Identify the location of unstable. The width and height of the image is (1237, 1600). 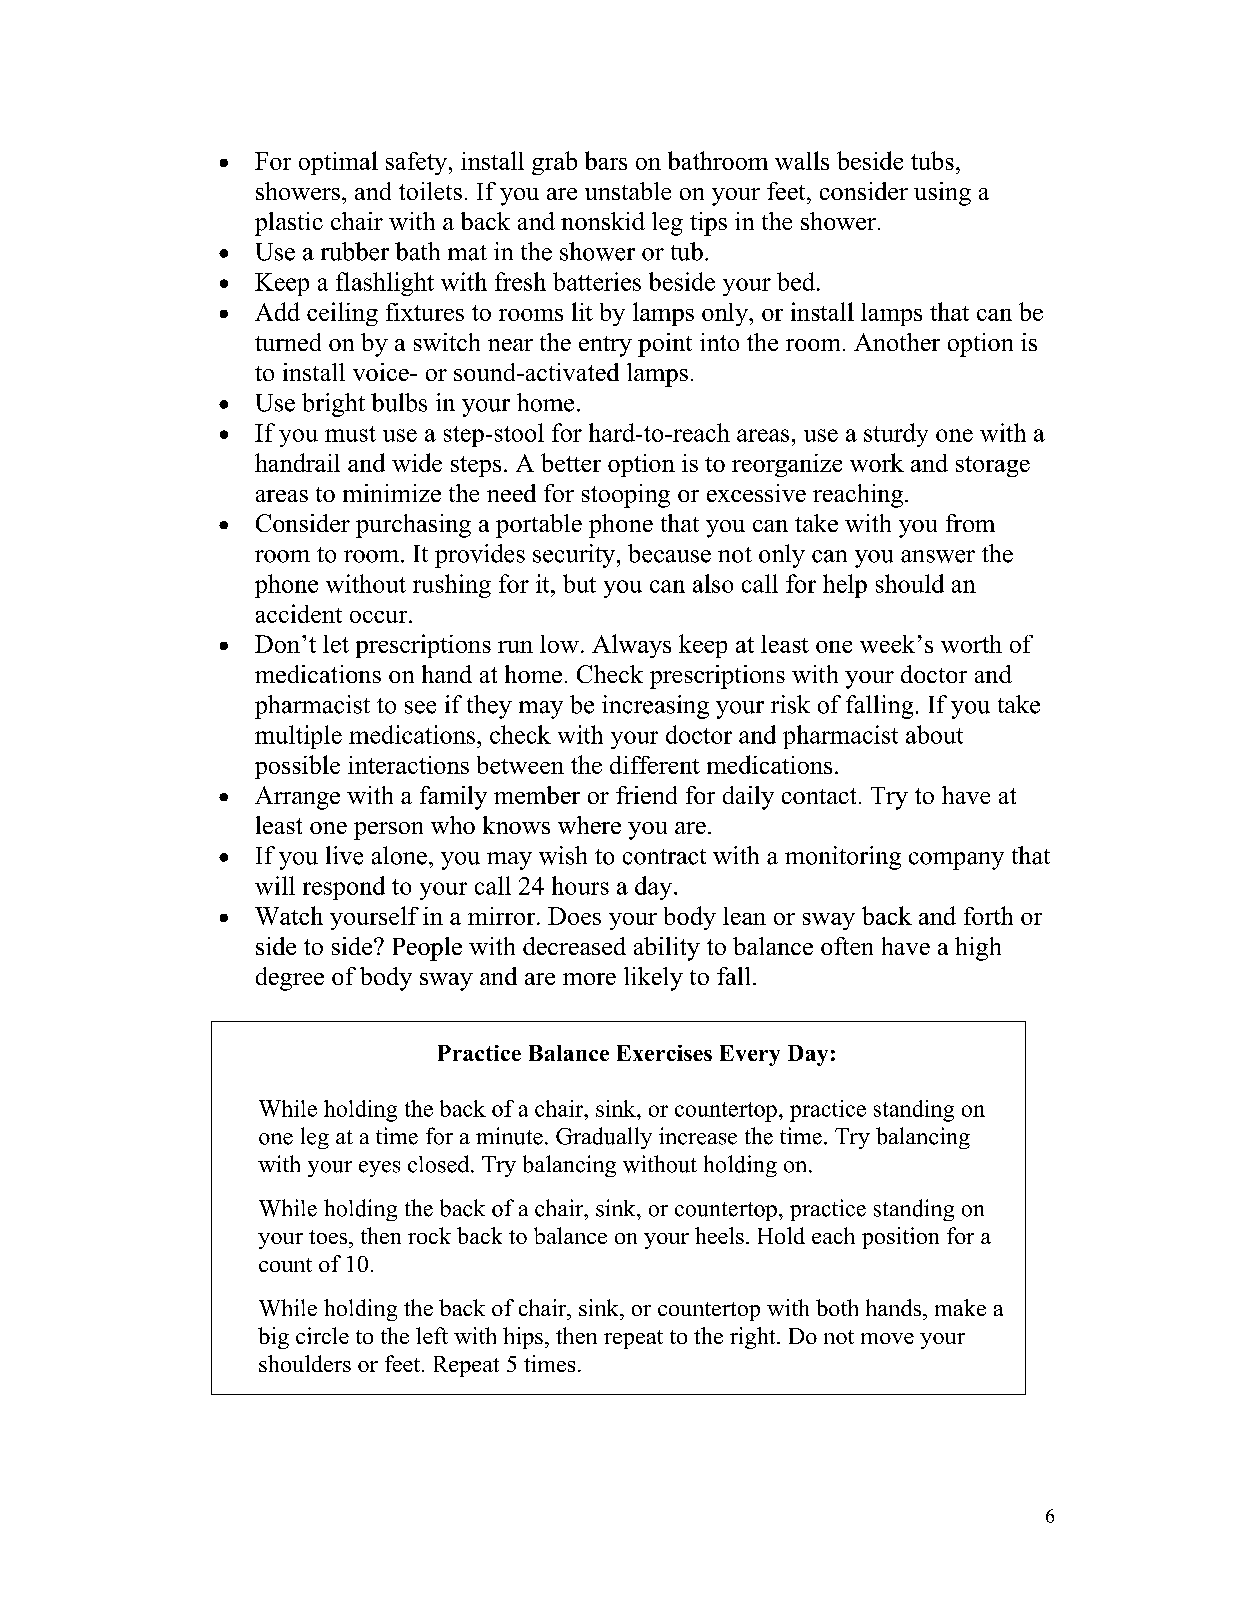
(628, 191).
